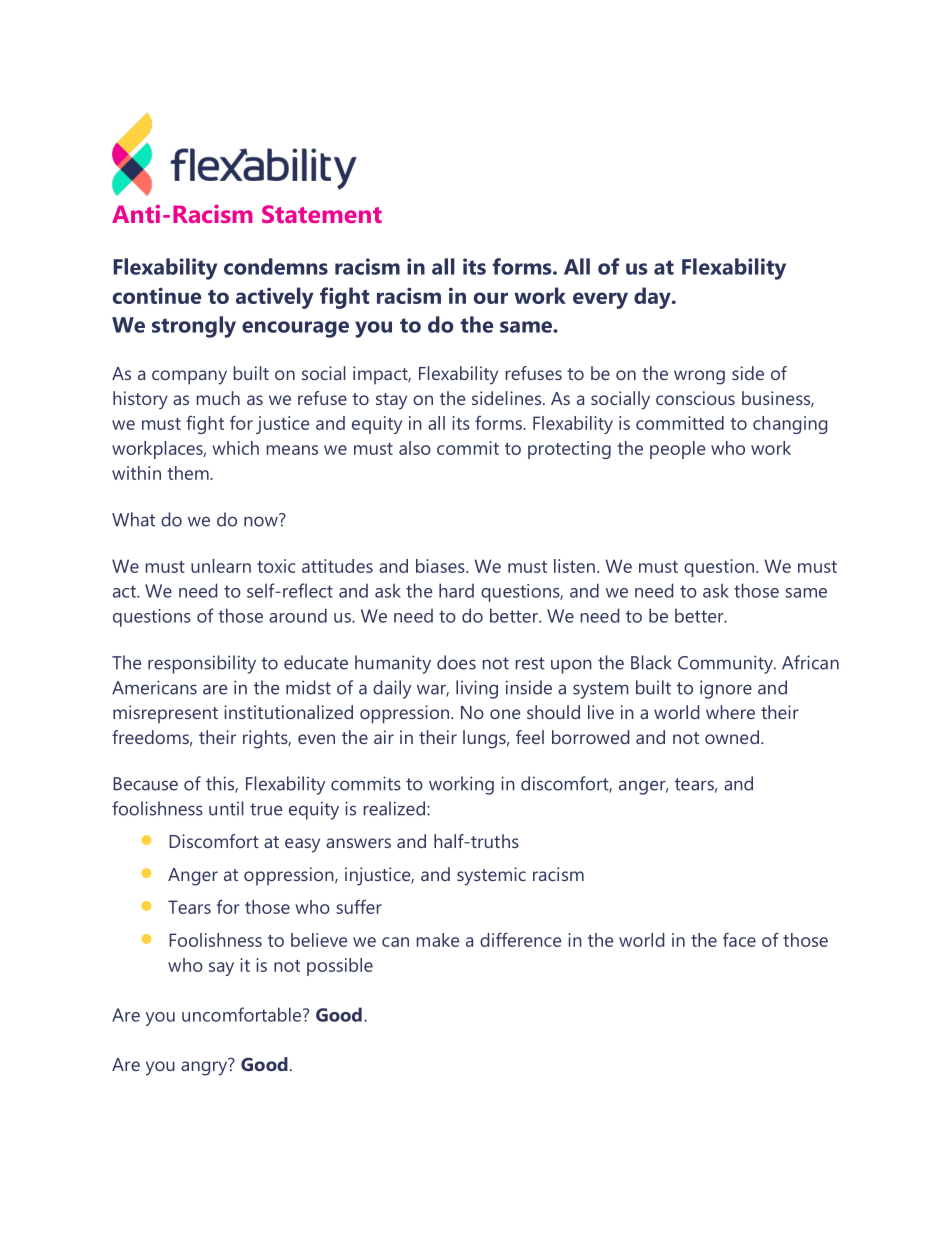 This image has height=1233, width=952. Describe the element at coordinates (276, 266) in the image. I see `condemns` at that location.
